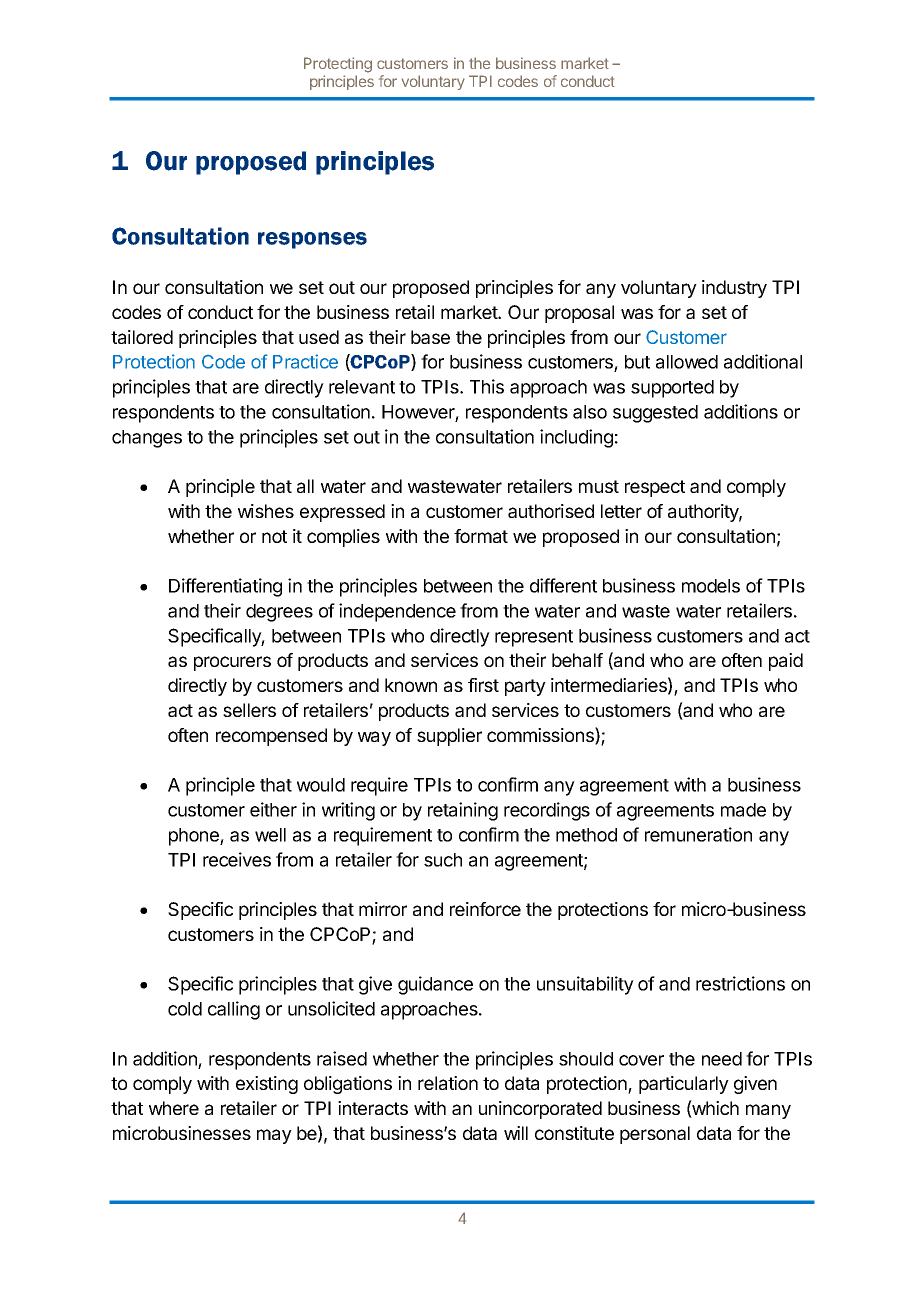 The height and width of the screenshot is (1309, 924). What do you see at coordinates (174, 1108) in the screenshot?
I see `where` at bounding box center [174, 1108].
